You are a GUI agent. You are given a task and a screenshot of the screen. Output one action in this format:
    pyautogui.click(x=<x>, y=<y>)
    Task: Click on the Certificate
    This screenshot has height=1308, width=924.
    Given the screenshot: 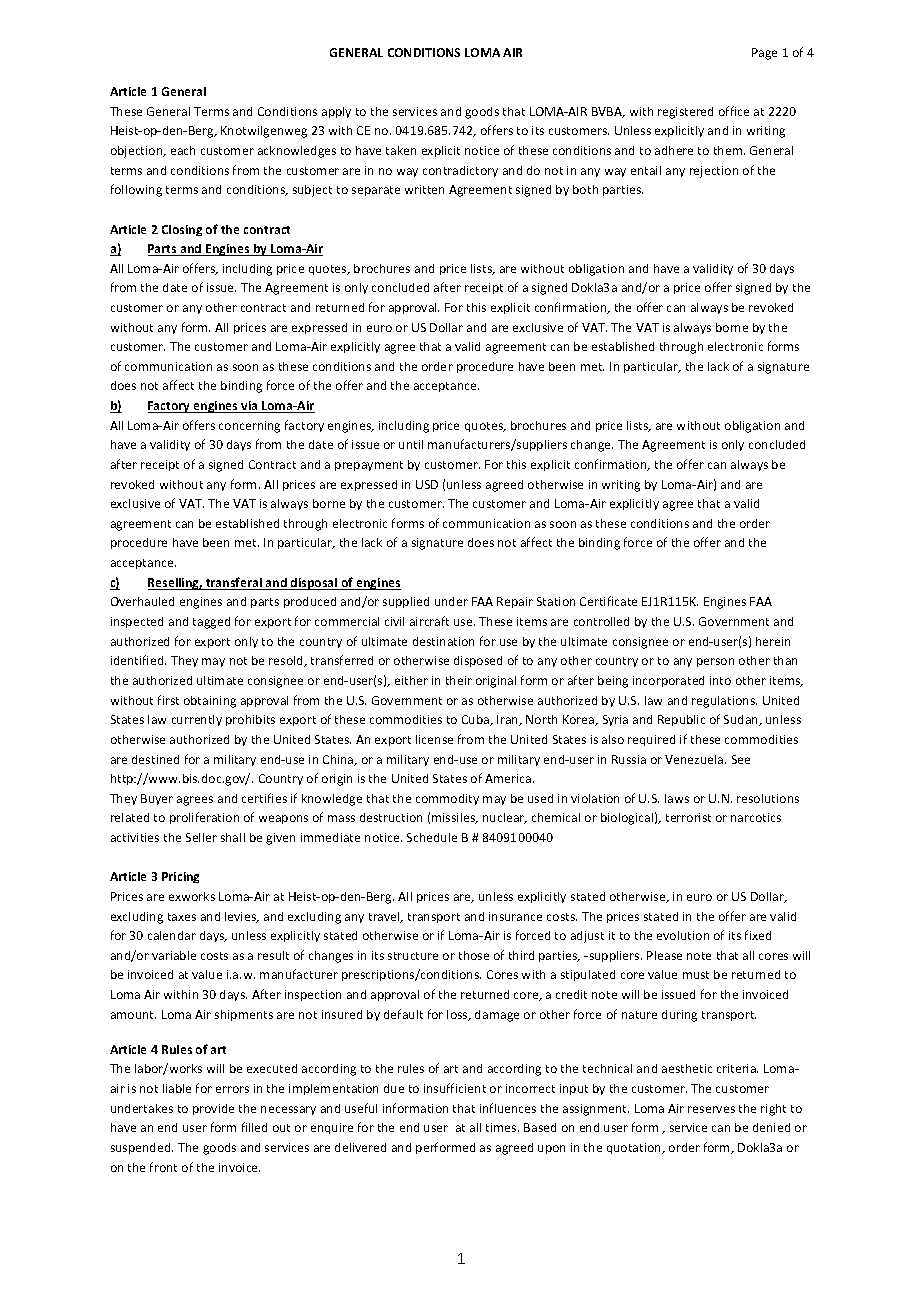 What is the action you would take?
    pyautogui.click(x=608, y=601)
